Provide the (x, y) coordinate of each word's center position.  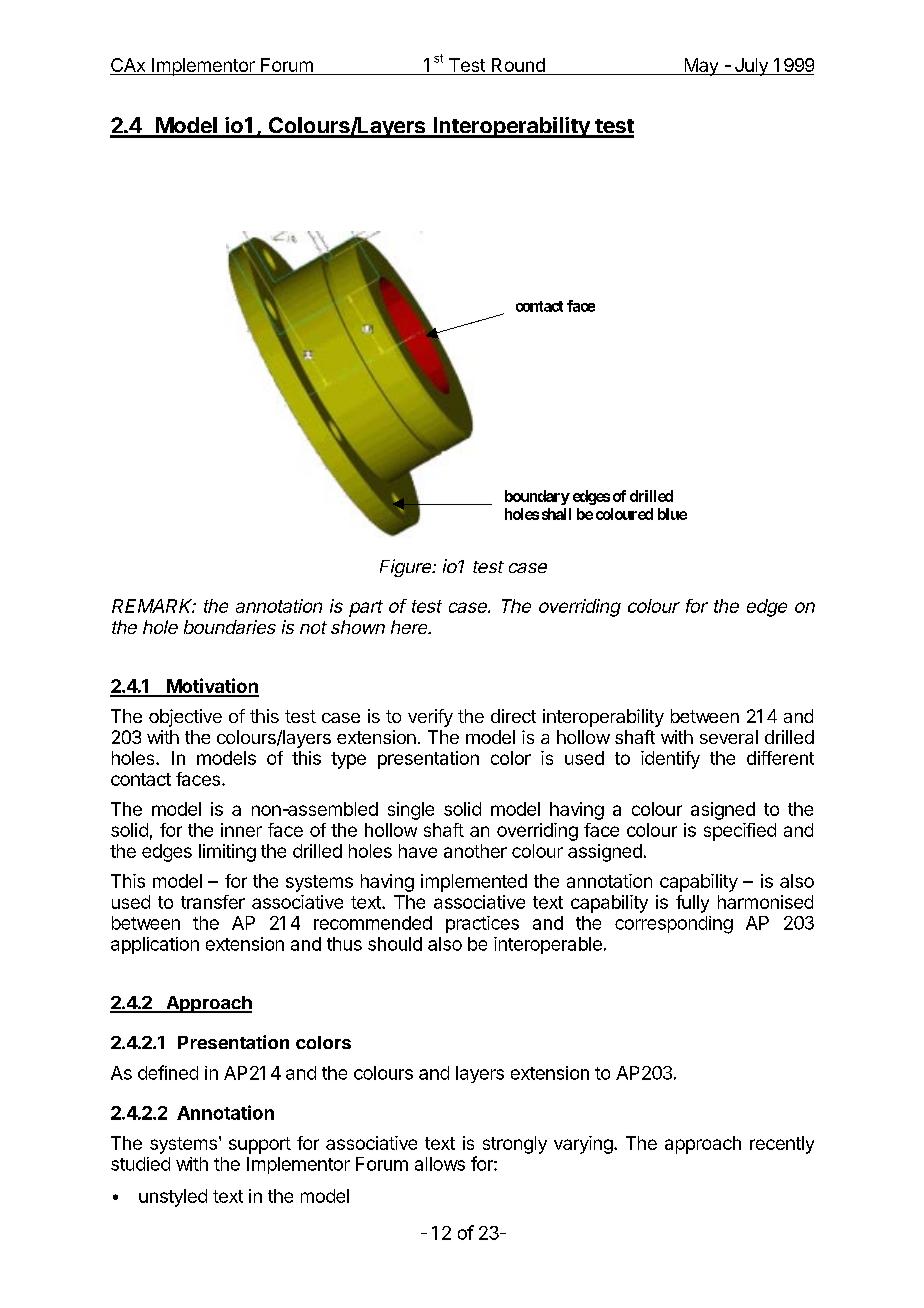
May (701, 67)
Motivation (212, 687)
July (751, 67)
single (411, 811)
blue (672, 514)
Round (518, 65)
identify (670, 760)
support (260, 1145)
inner (241, 830)
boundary (537, 497)
